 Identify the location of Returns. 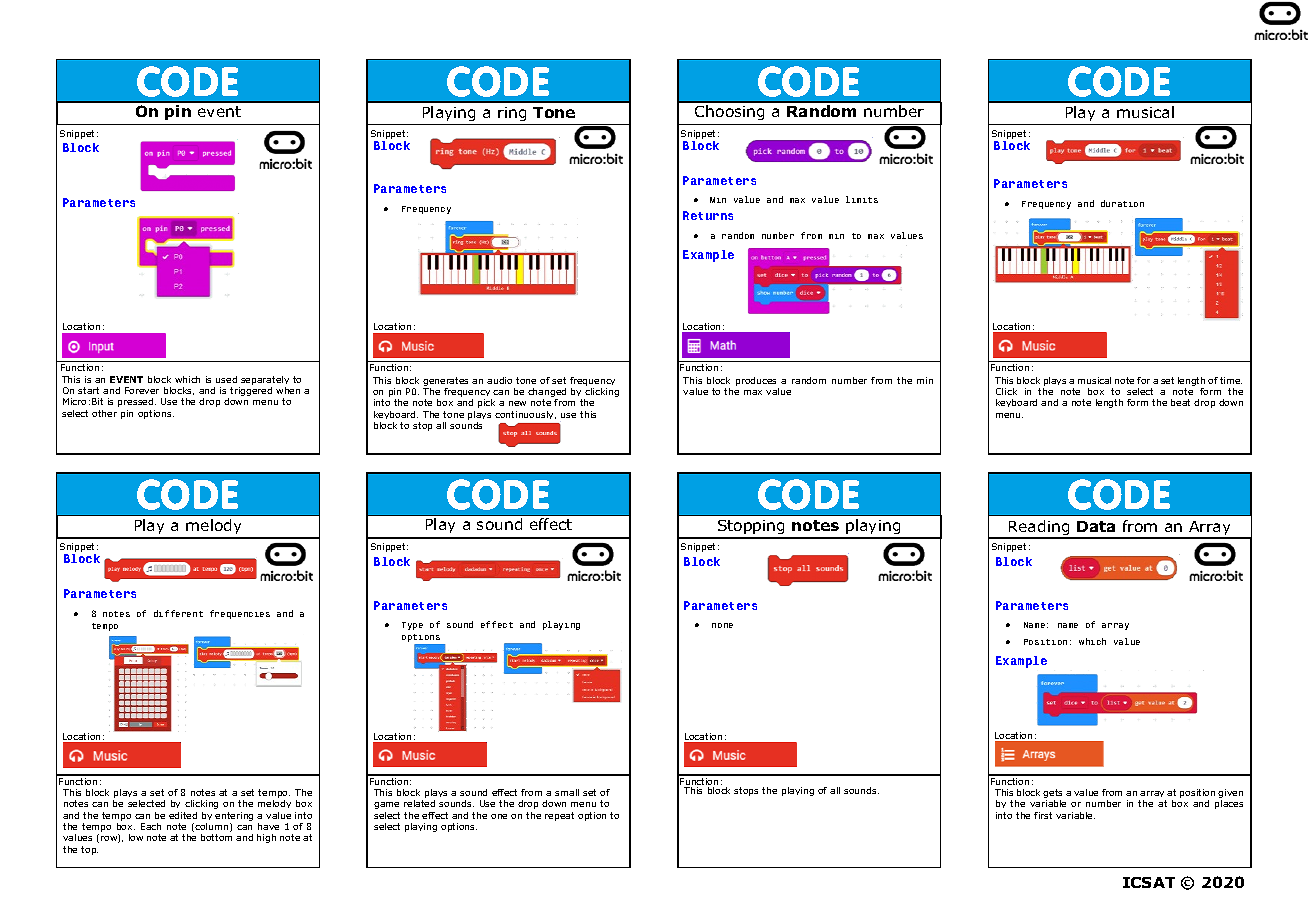
(708, 215).
